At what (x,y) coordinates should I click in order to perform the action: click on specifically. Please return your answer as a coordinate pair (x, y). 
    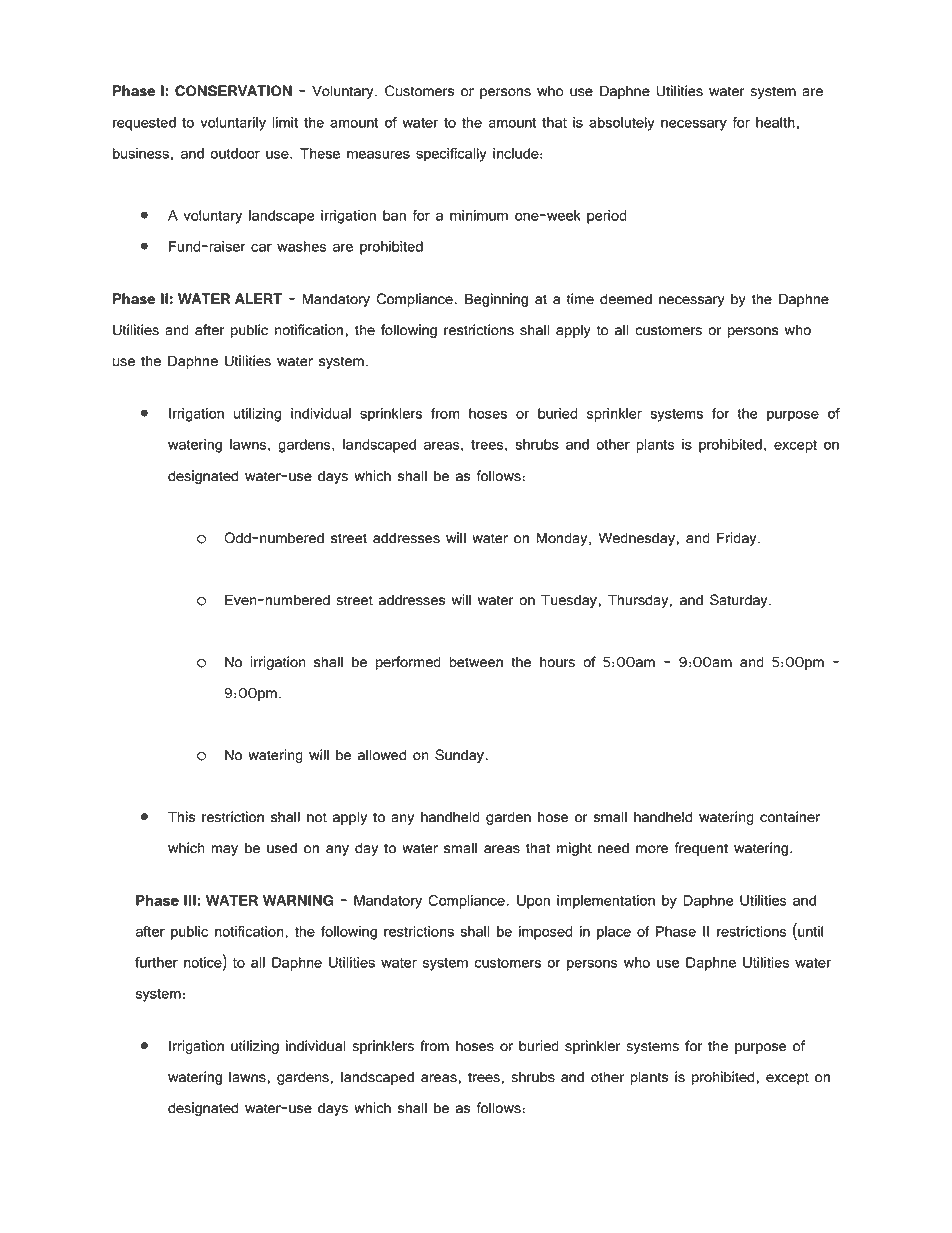
    Looking at the image, I should click on (451, 155).
